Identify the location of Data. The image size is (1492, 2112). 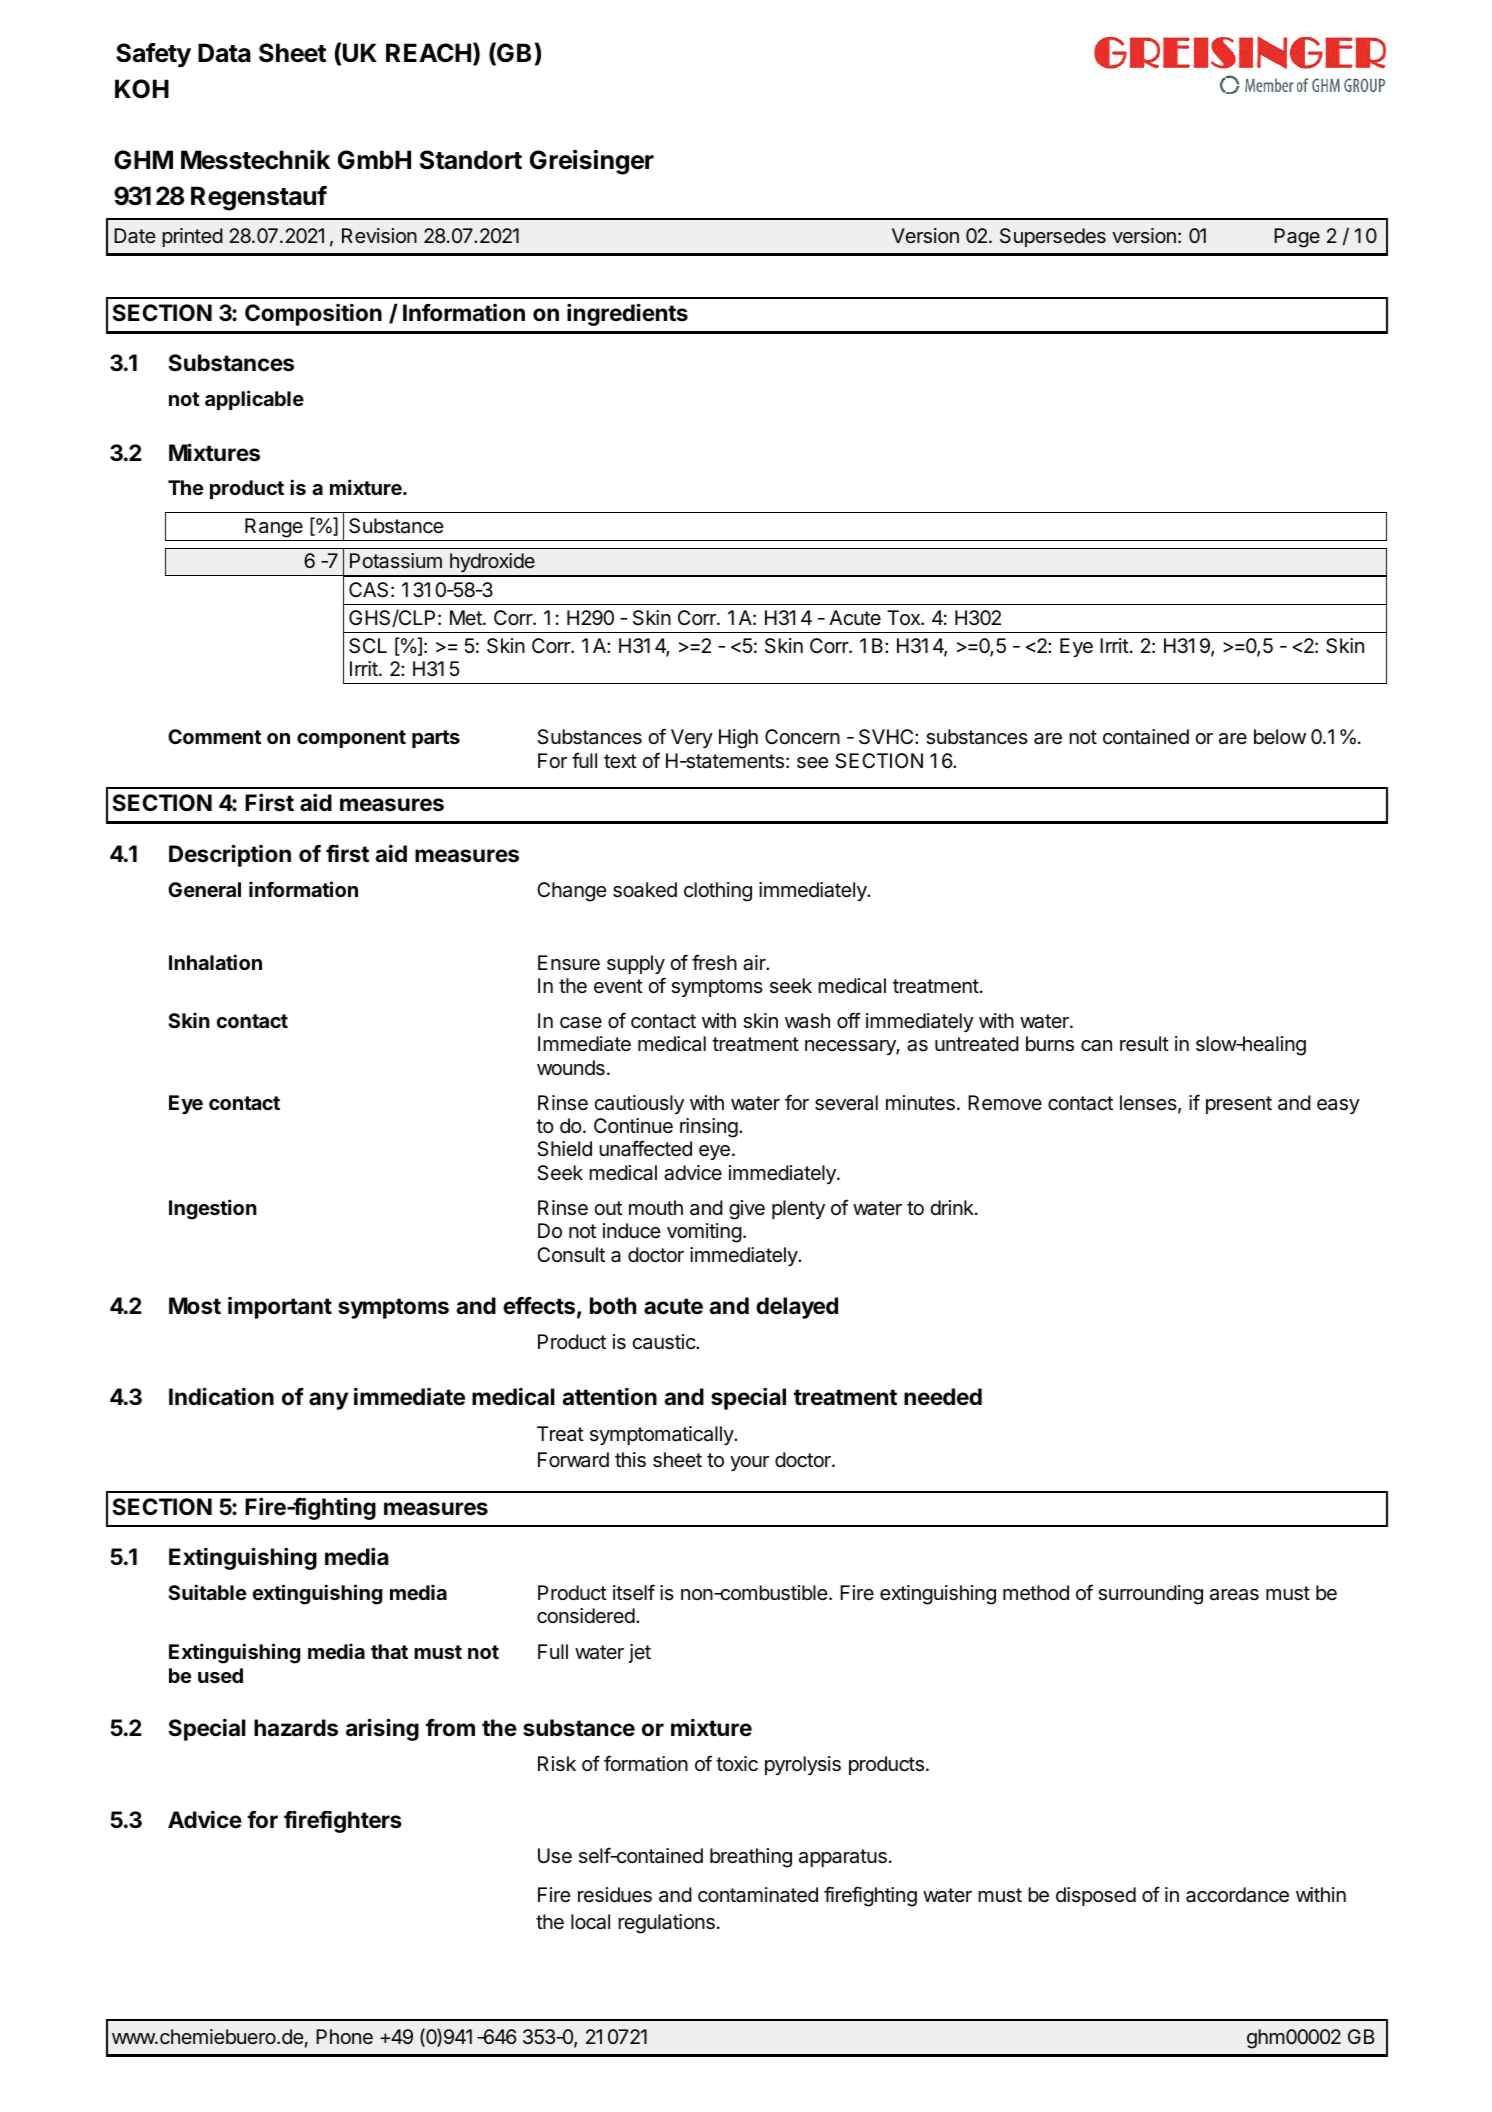
(224, 53).
